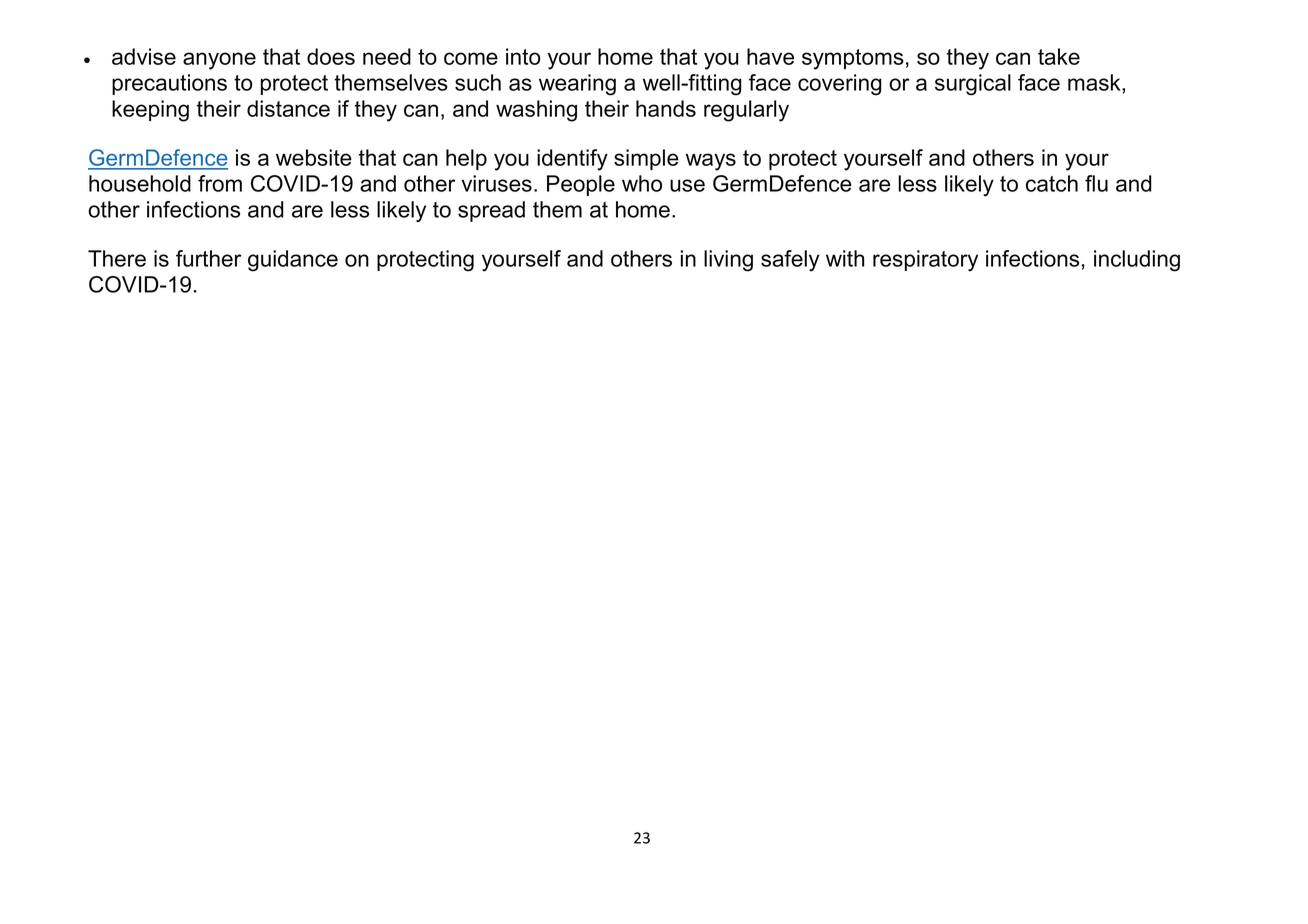  Describe the element at coordinates (523, 56) in the image. I see `into` at that location.
